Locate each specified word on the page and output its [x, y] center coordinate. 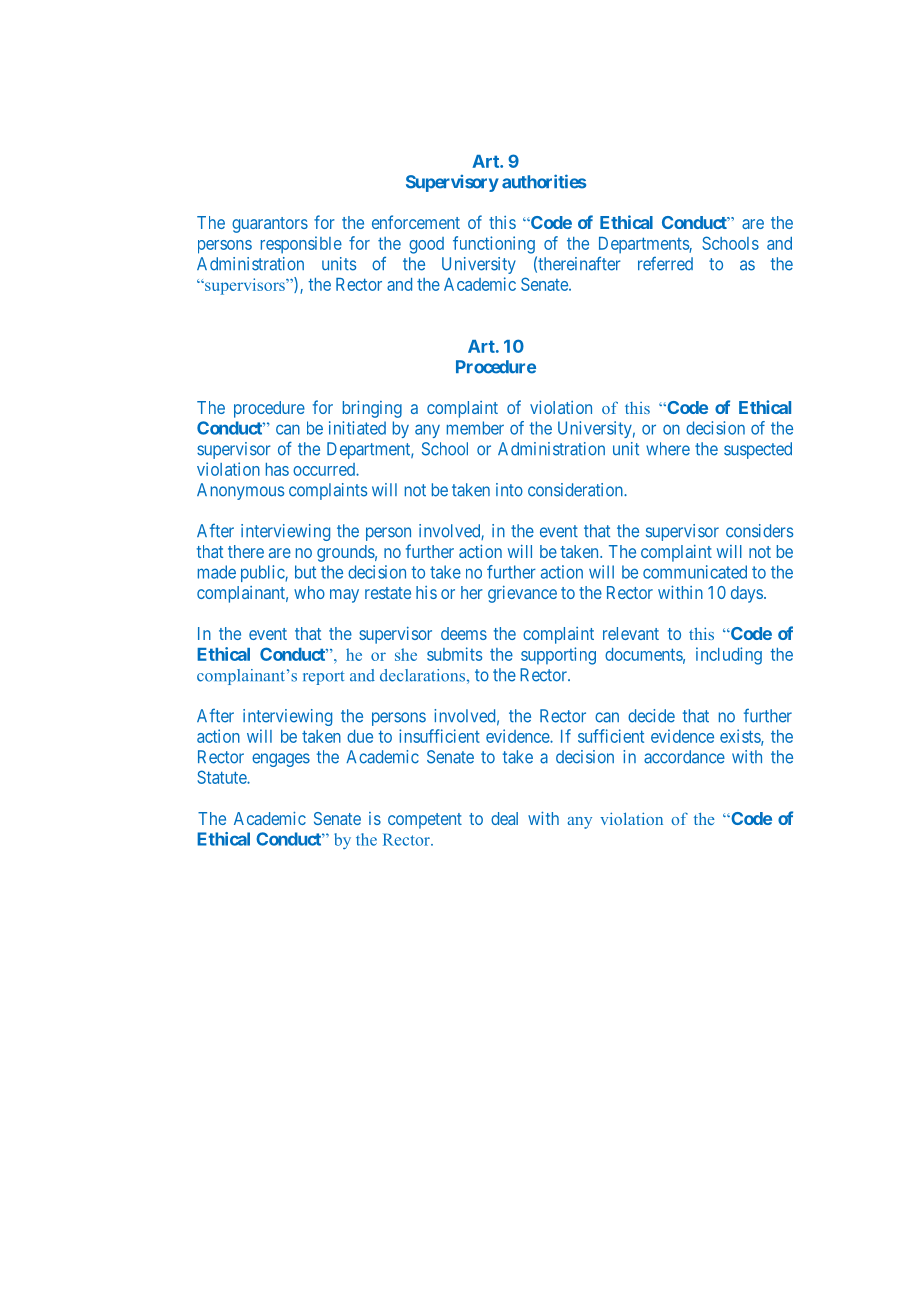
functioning [494, 245]
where [668, 449]
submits [454, 654]
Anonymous [240, 491]
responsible [301, 245]
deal [504, 818]
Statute [222, 777]
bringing [372, 409]
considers [759, 531]
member [475, 428]
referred [665, 264]
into [509, 490]
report [323, 678]
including [729, 656]
